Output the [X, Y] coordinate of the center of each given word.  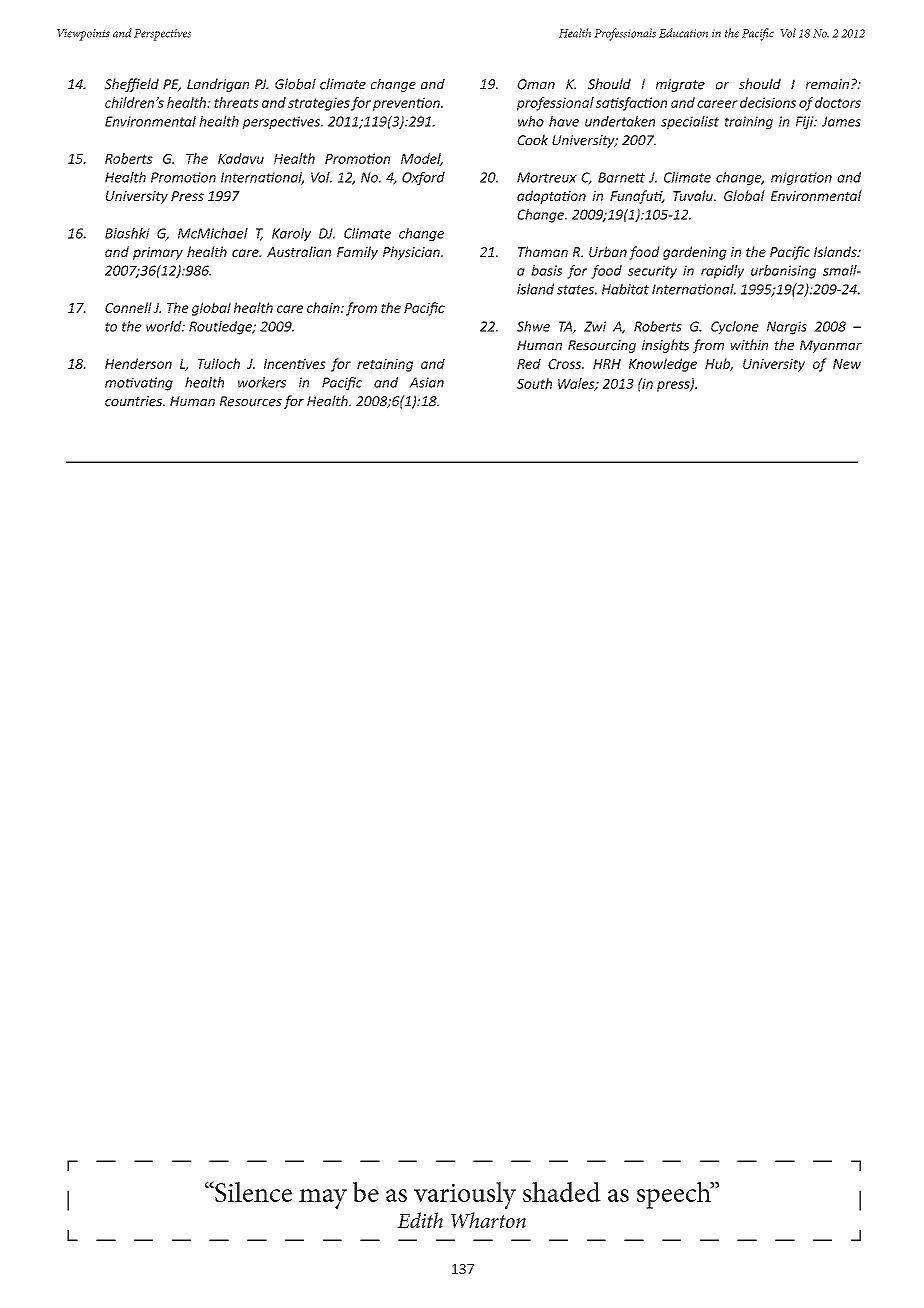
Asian [426, 382]
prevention [407, 104]
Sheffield [131, 85]
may [323, 1199]
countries [134, 401]
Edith [420, 1220]
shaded [562, 1192]
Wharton [488, 1220]
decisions [768, 102]
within [749, 345]
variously [465, 1195]
